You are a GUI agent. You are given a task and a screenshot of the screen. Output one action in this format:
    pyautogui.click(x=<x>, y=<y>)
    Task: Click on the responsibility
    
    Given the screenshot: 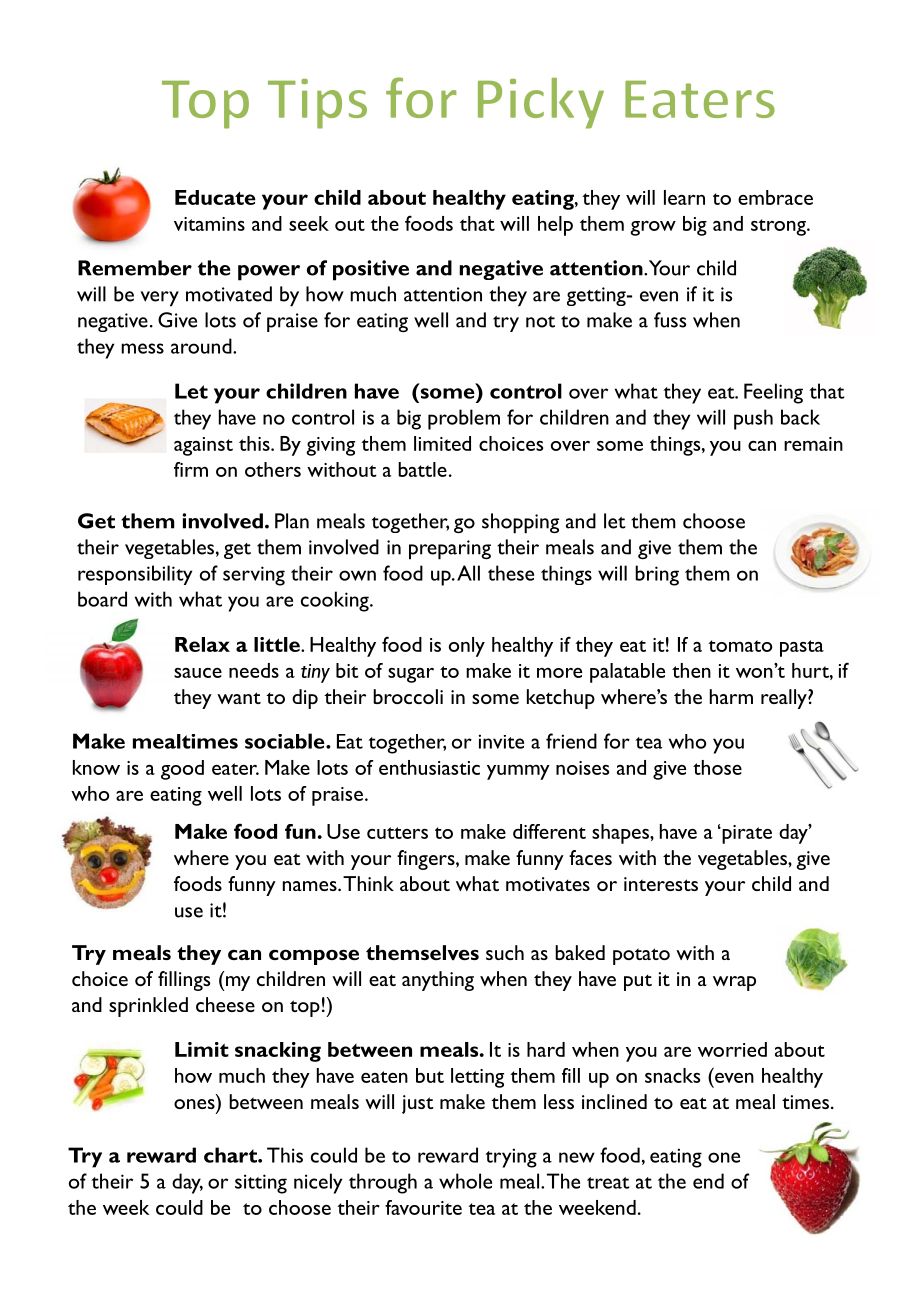 What is the action you would take?
    pyautogui.click(x=135, y=575)
